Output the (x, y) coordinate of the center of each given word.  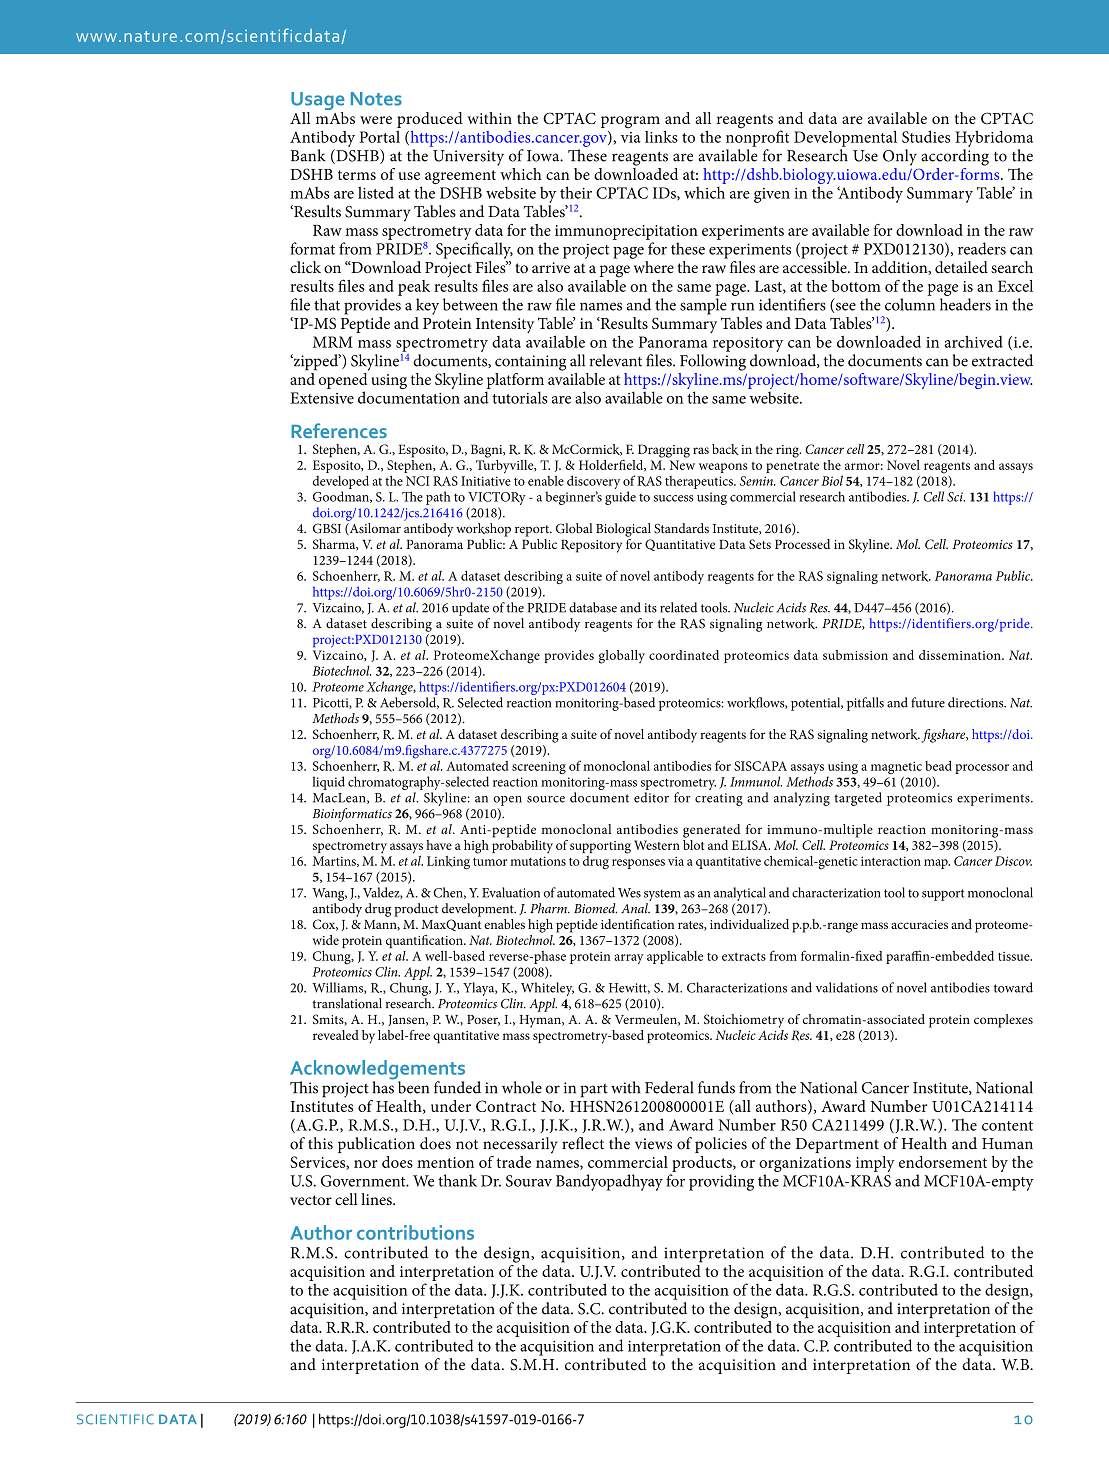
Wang (329, 894)
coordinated (684, 655)
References (339, 430)
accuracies (919, 924)
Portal (379, 137)
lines (377, 1199)
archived (974, 341)
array (629, 959)
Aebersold (409, 703)
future (928, 702)
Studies (926, 136)
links (661, 136)
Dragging (664, 451)
